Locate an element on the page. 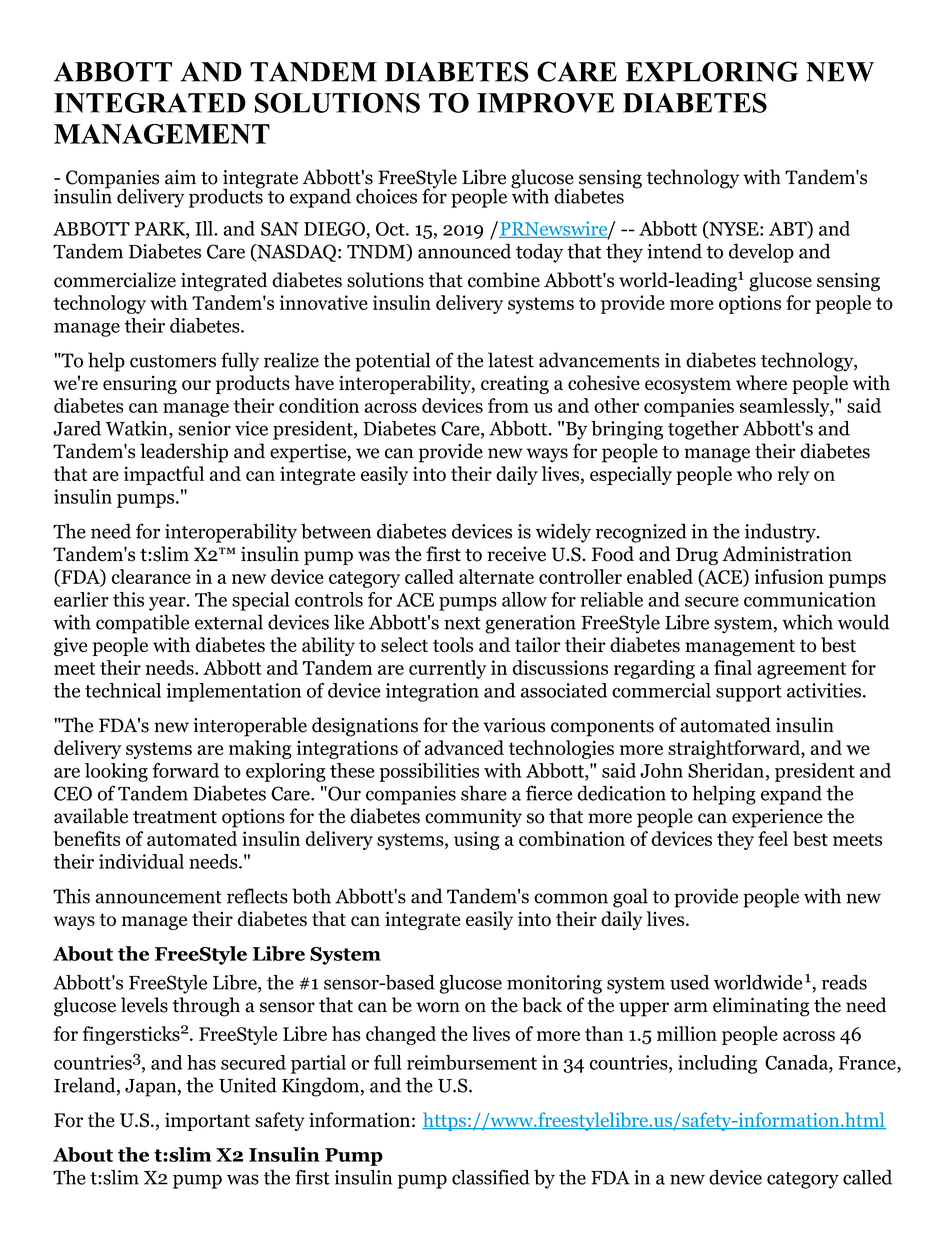 The width and height of the document is (952, 1233). tools is located at coordinates (453, 645).
